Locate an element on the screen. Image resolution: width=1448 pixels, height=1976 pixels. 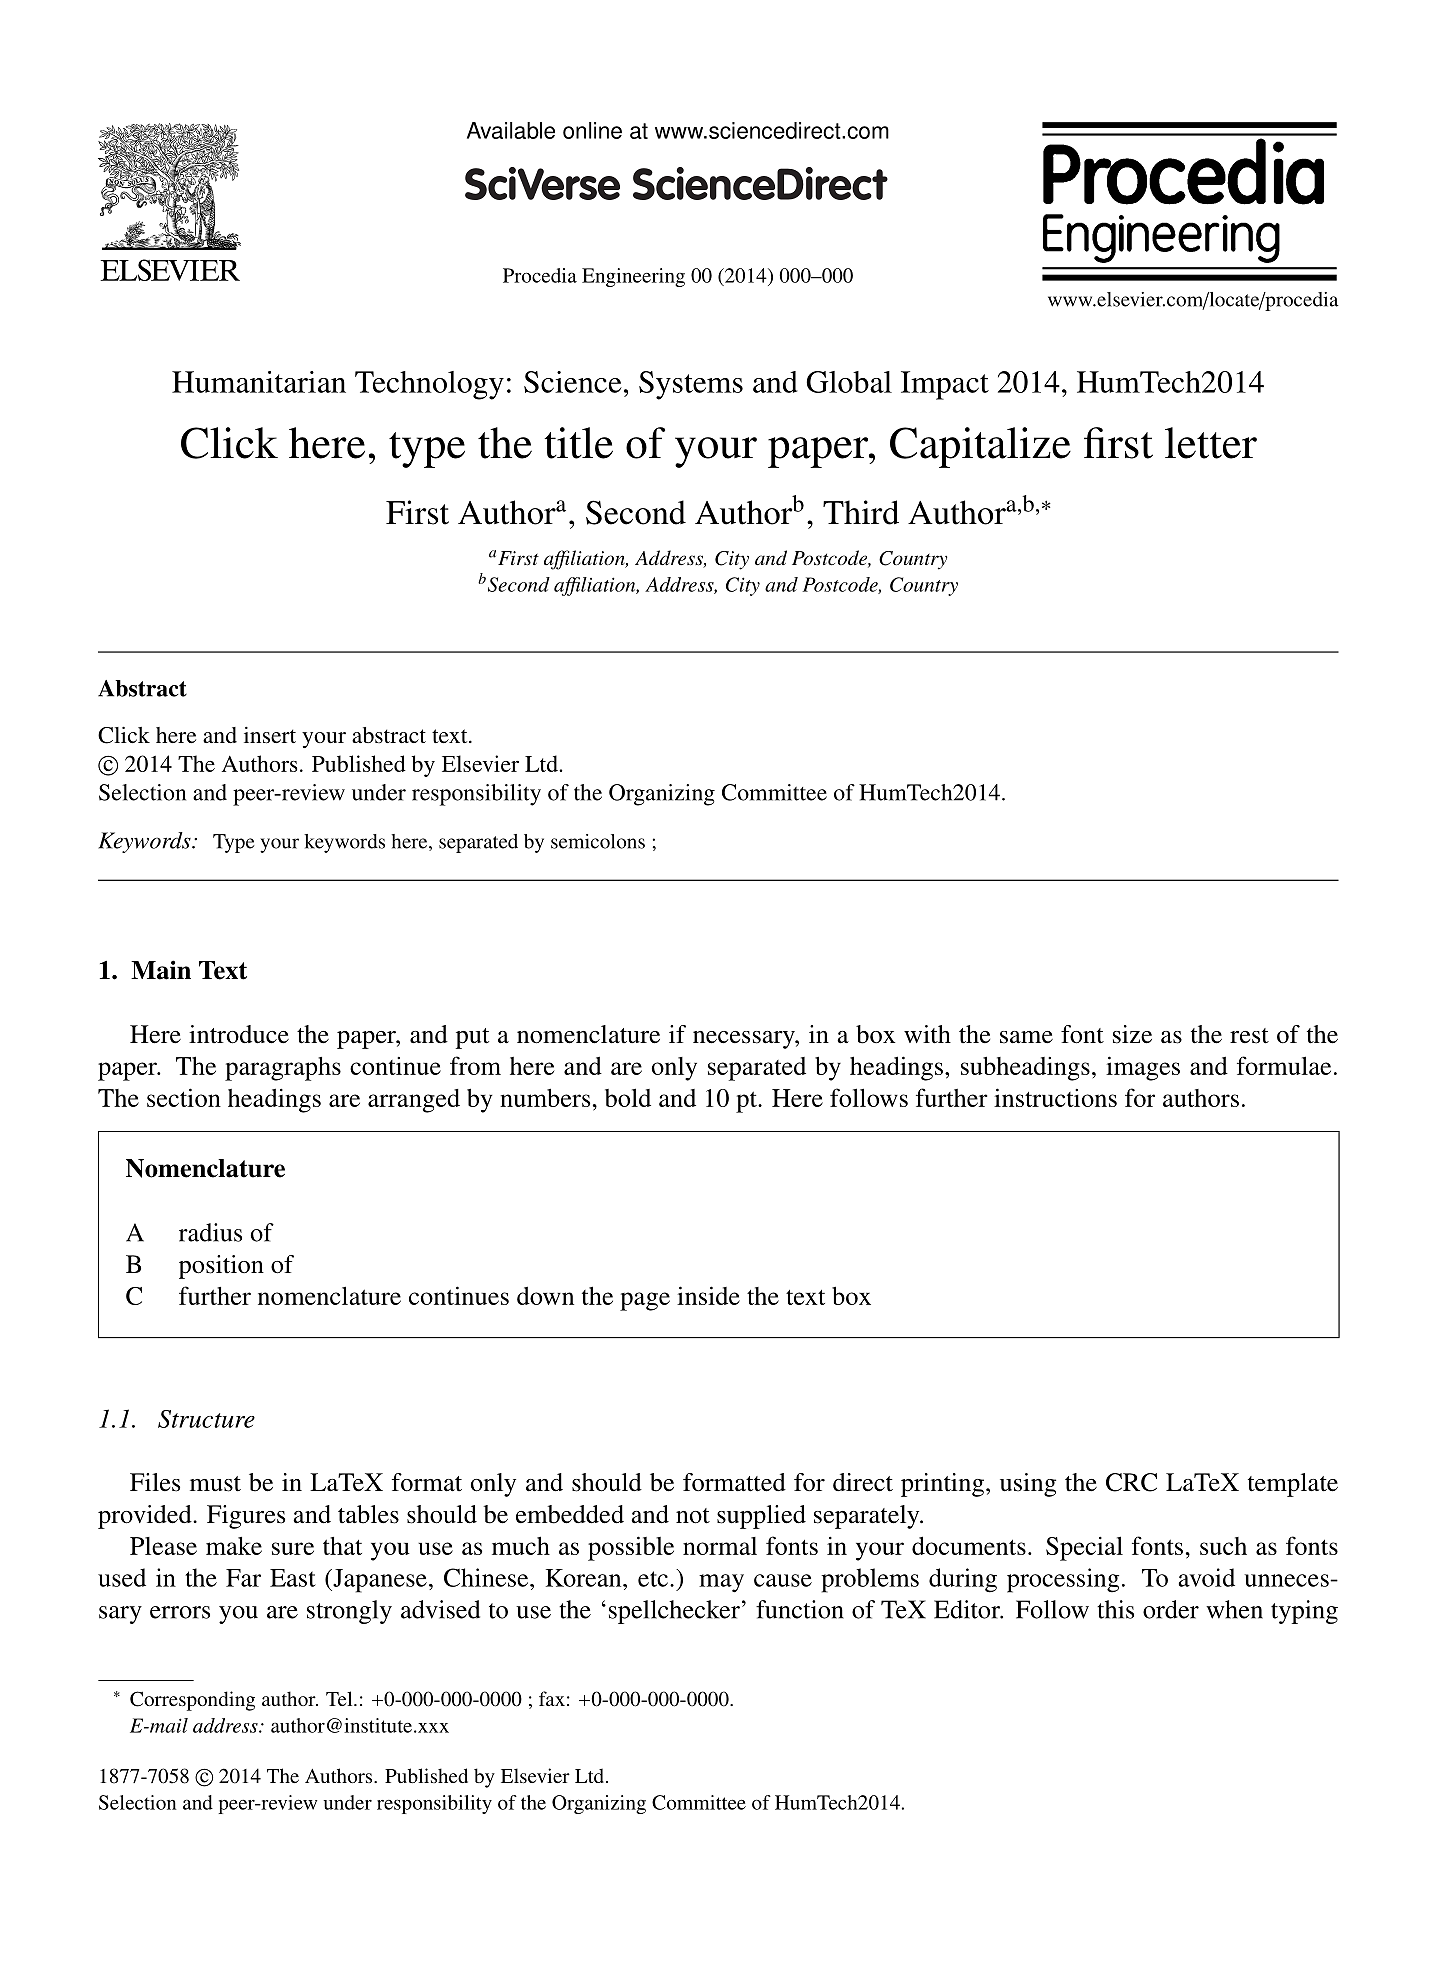
semicolons is located at coordinates (598, 841).
